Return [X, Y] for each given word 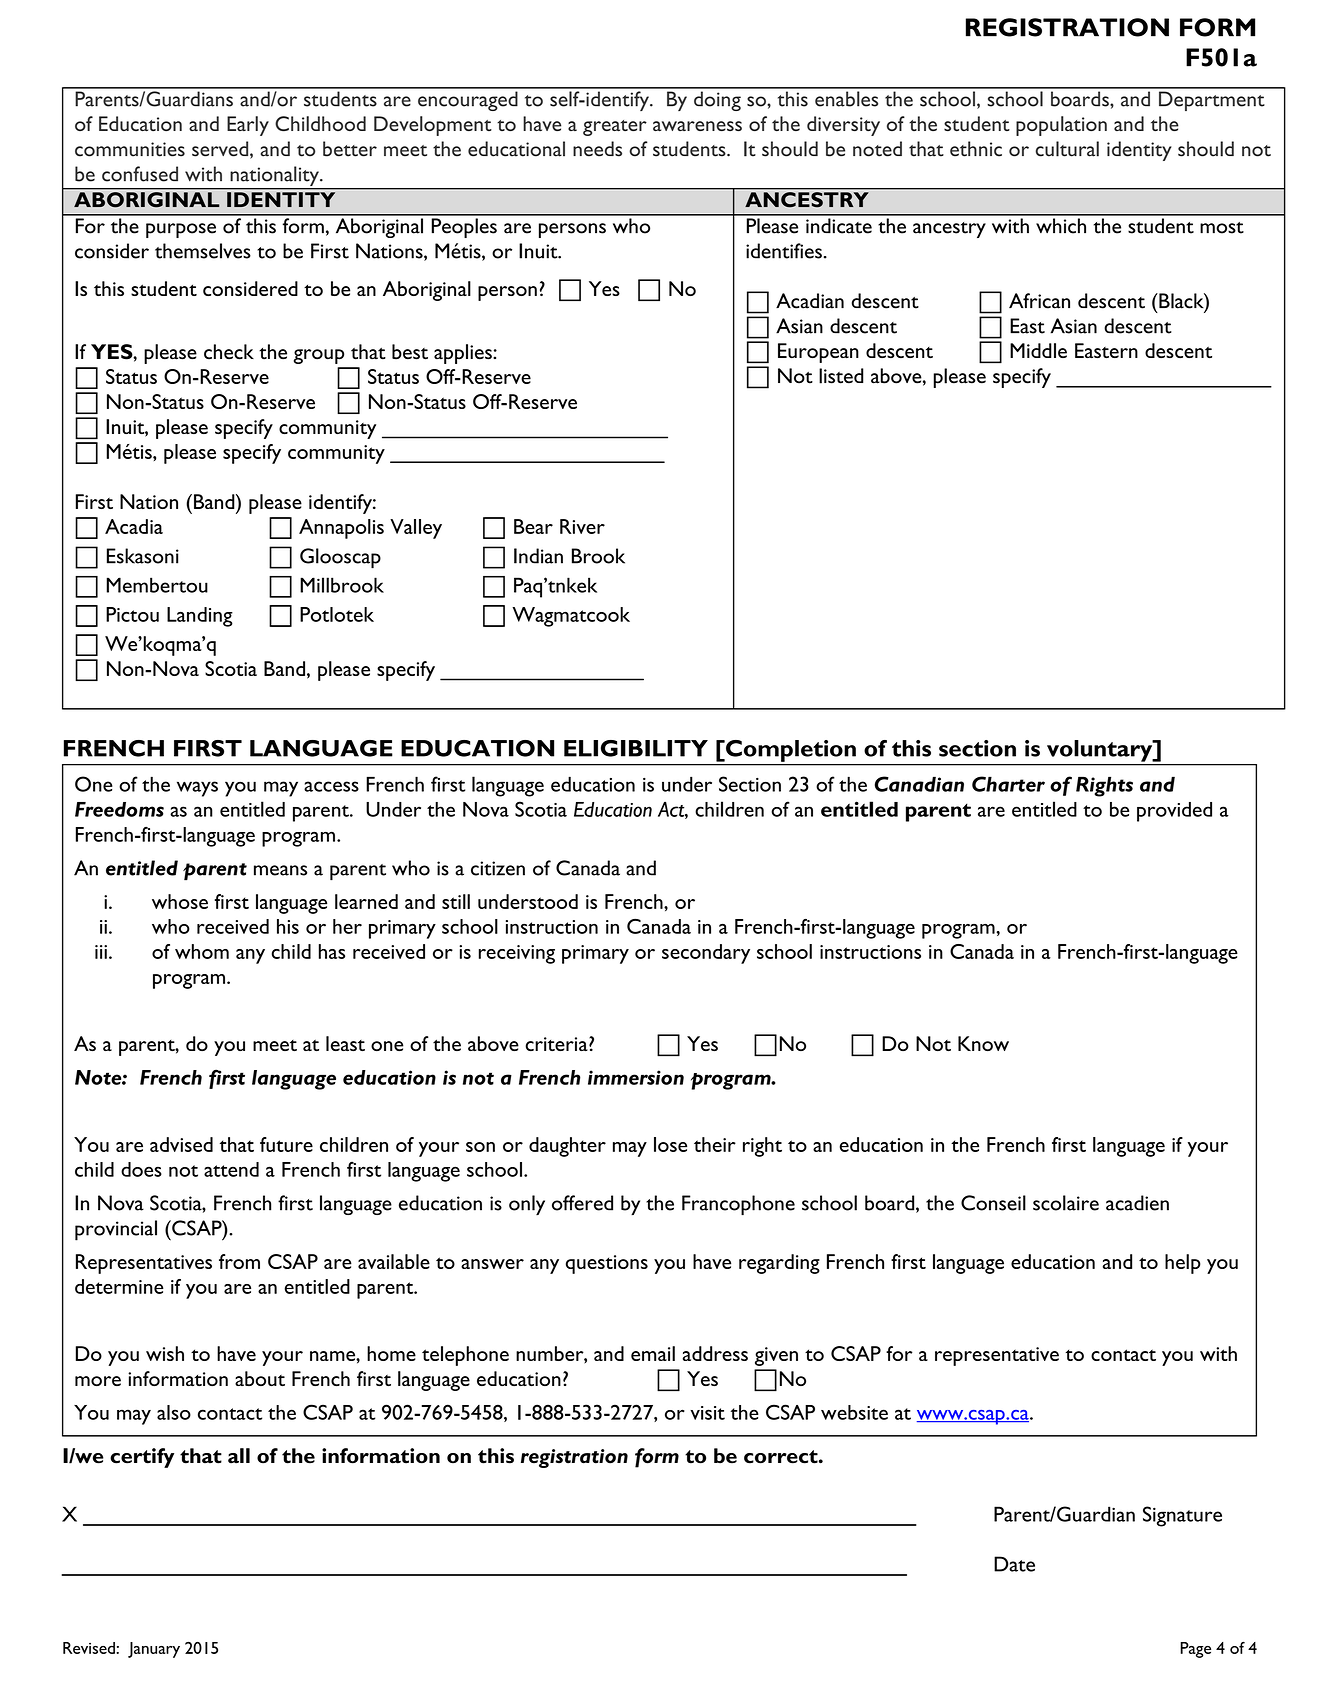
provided [1174, 812]
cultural [1067, 149]
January [154, 1650]
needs [597, 149]
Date [1014, 1564]
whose [180, 901]
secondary [706, 954]
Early [248, 126]
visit [707, 1413]
